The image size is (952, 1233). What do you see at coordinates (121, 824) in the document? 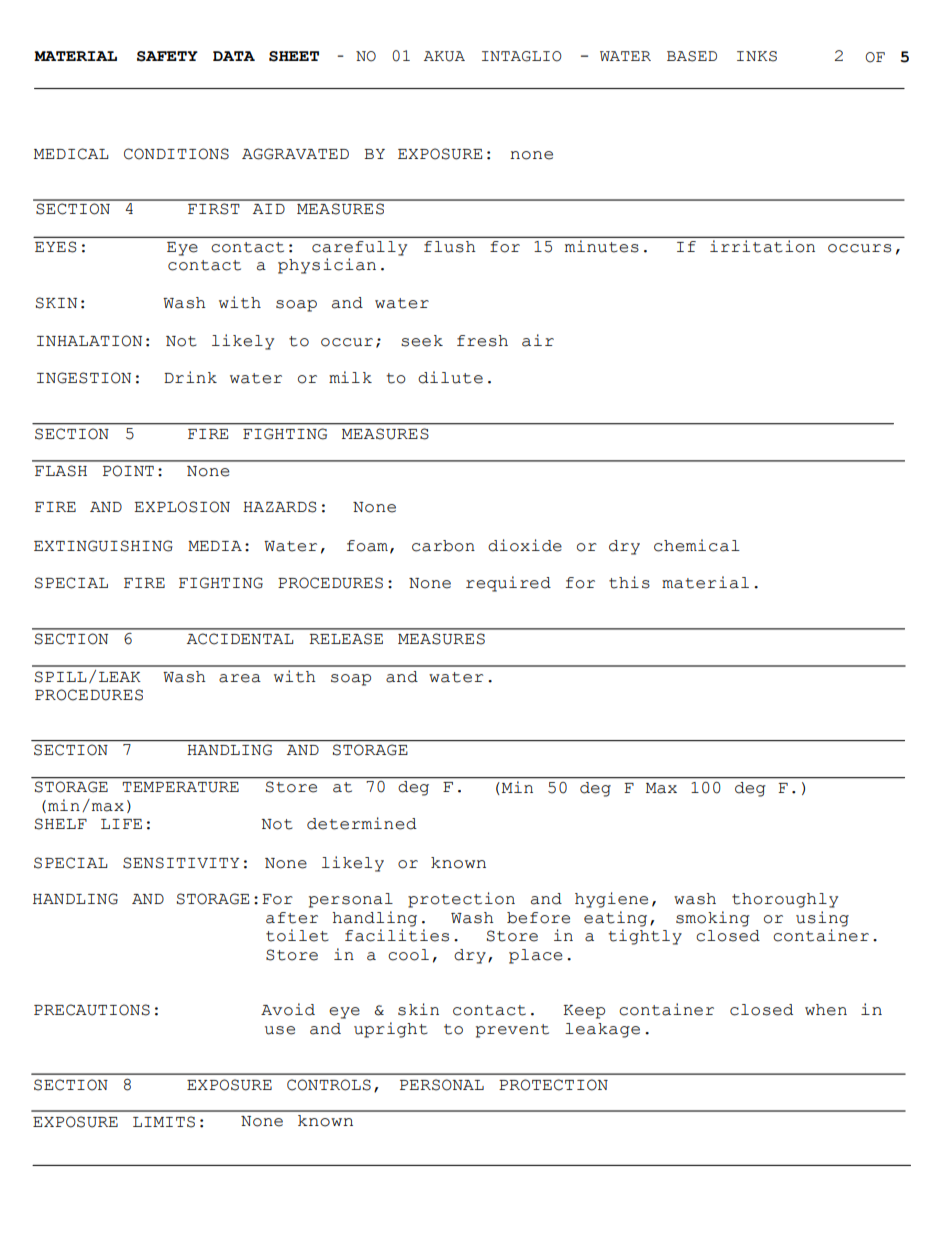
I see `LIFE` at bounding box center [121, 824].
